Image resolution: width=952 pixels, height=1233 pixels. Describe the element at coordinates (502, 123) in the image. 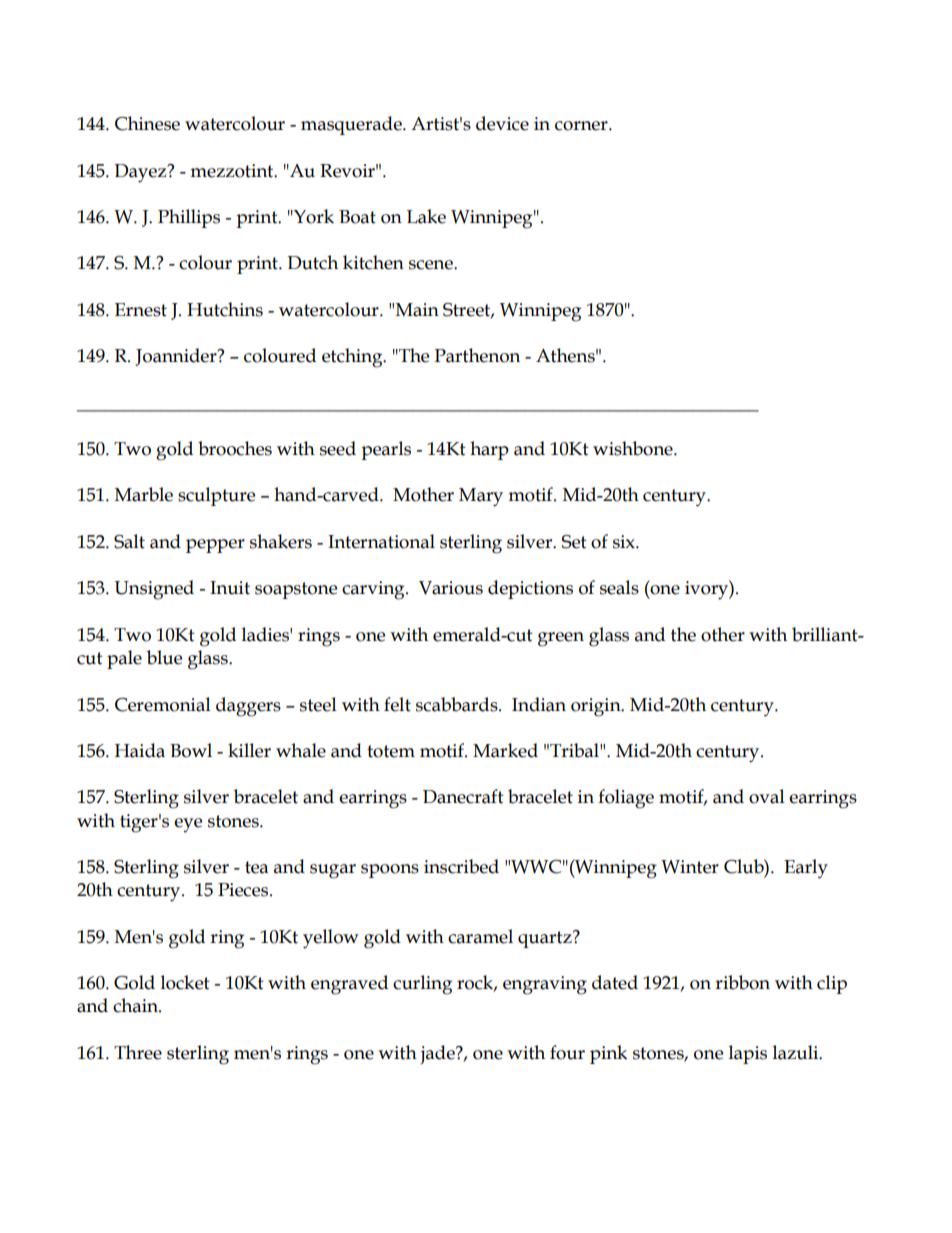

I see `device` at that location.
